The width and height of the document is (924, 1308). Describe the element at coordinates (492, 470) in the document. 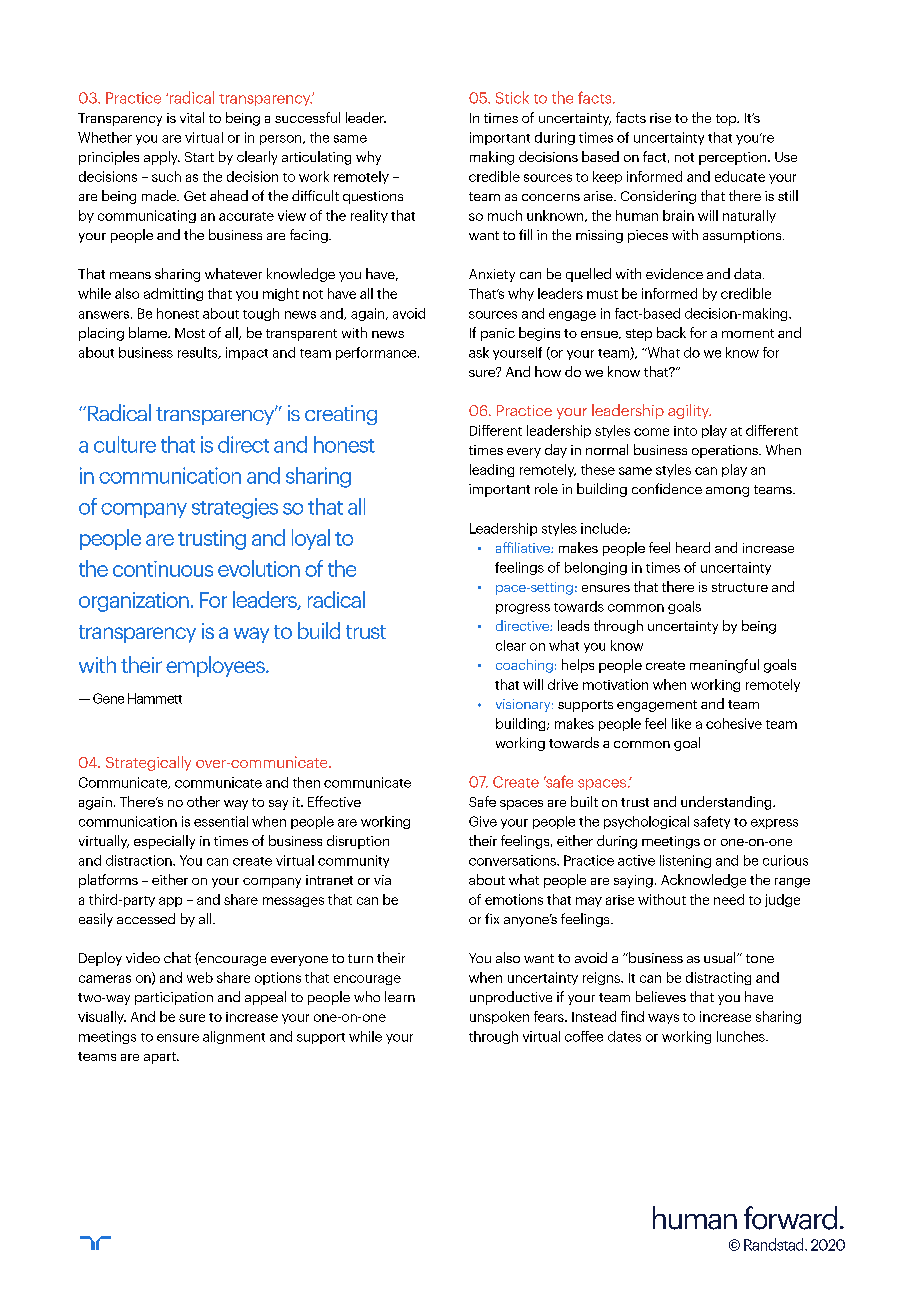

I see `leading` at that location.
